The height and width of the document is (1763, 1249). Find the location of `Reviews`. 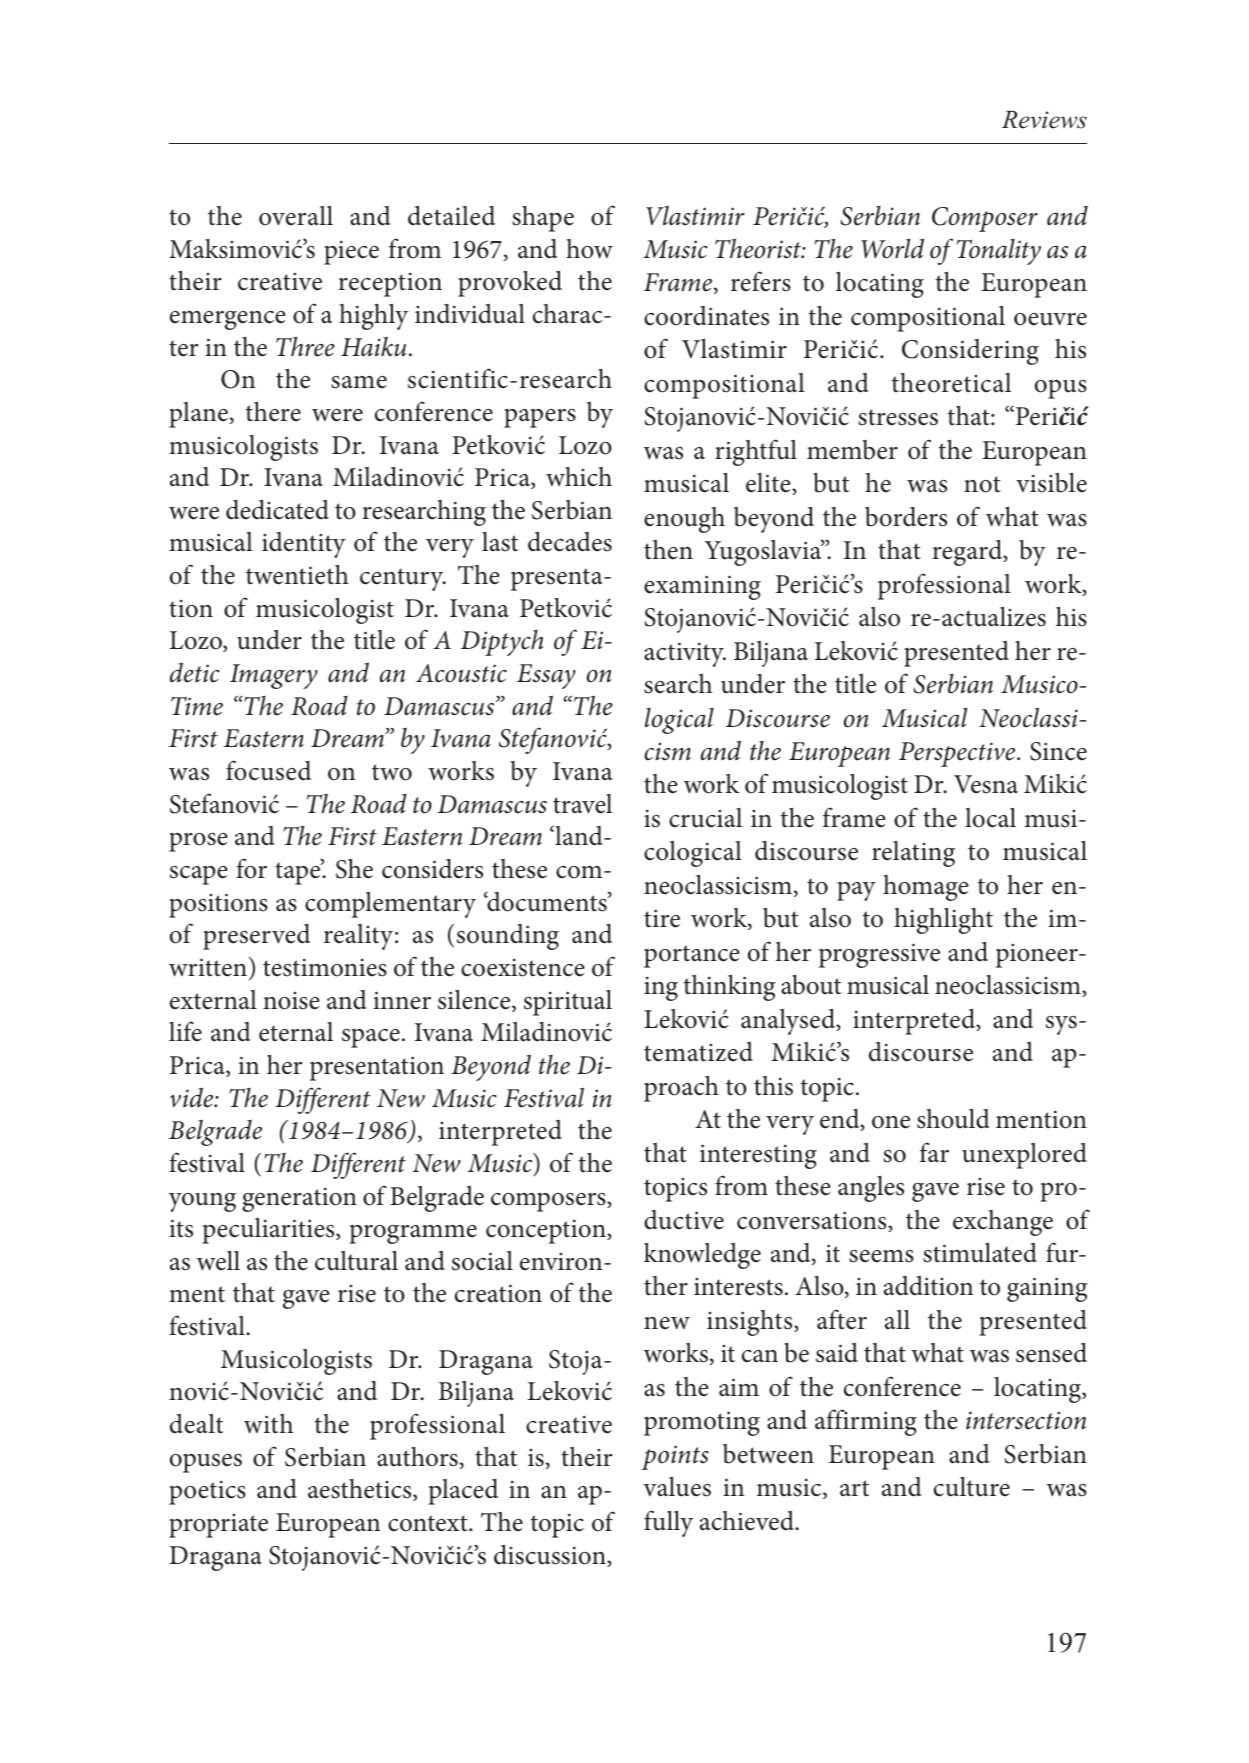

Reviews is located at coordinates (1044, 120).
